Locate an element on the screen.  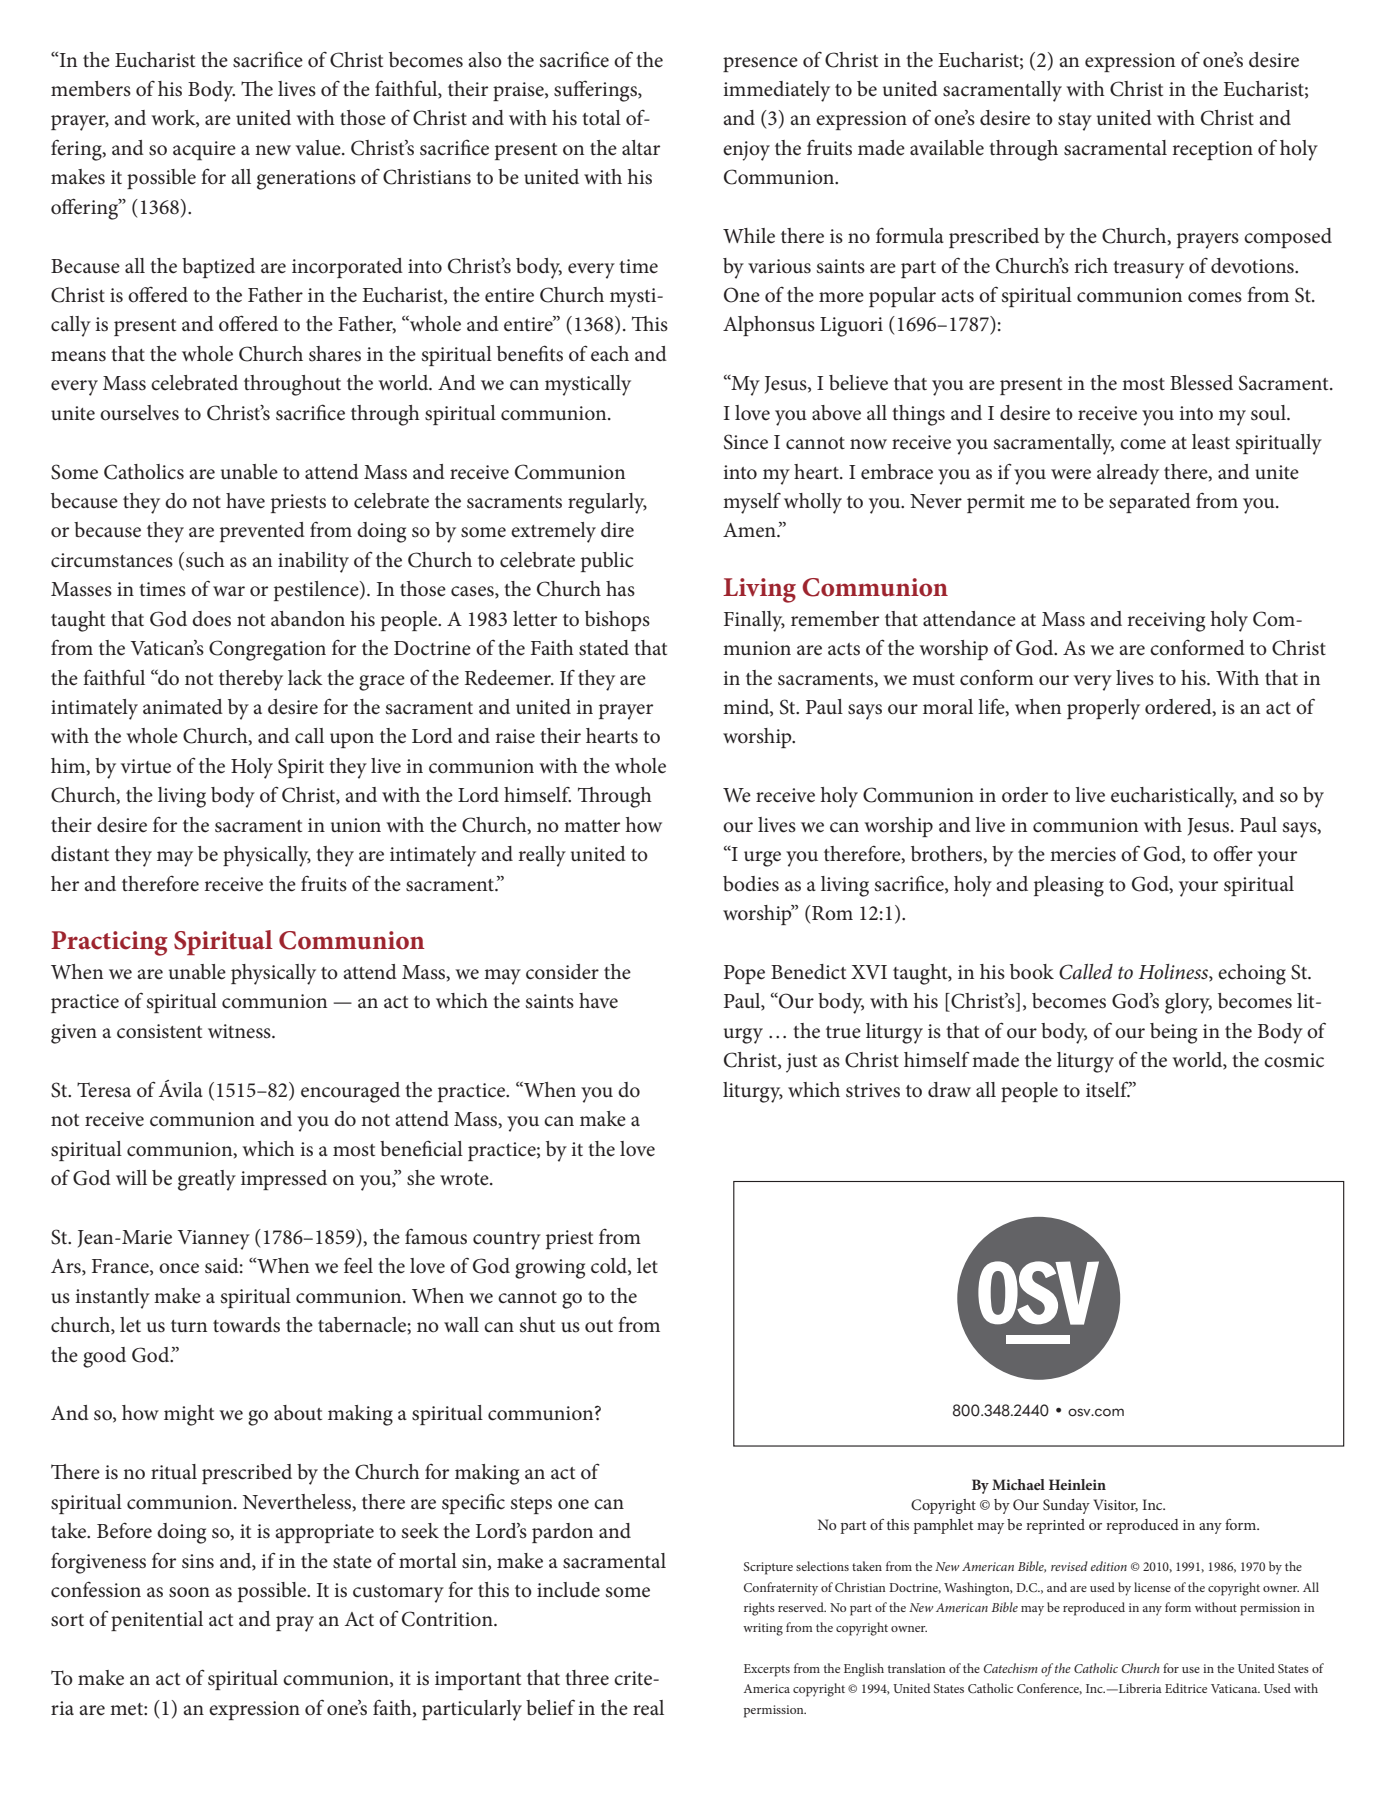
penitential is located at coordinates (157, 1621).
